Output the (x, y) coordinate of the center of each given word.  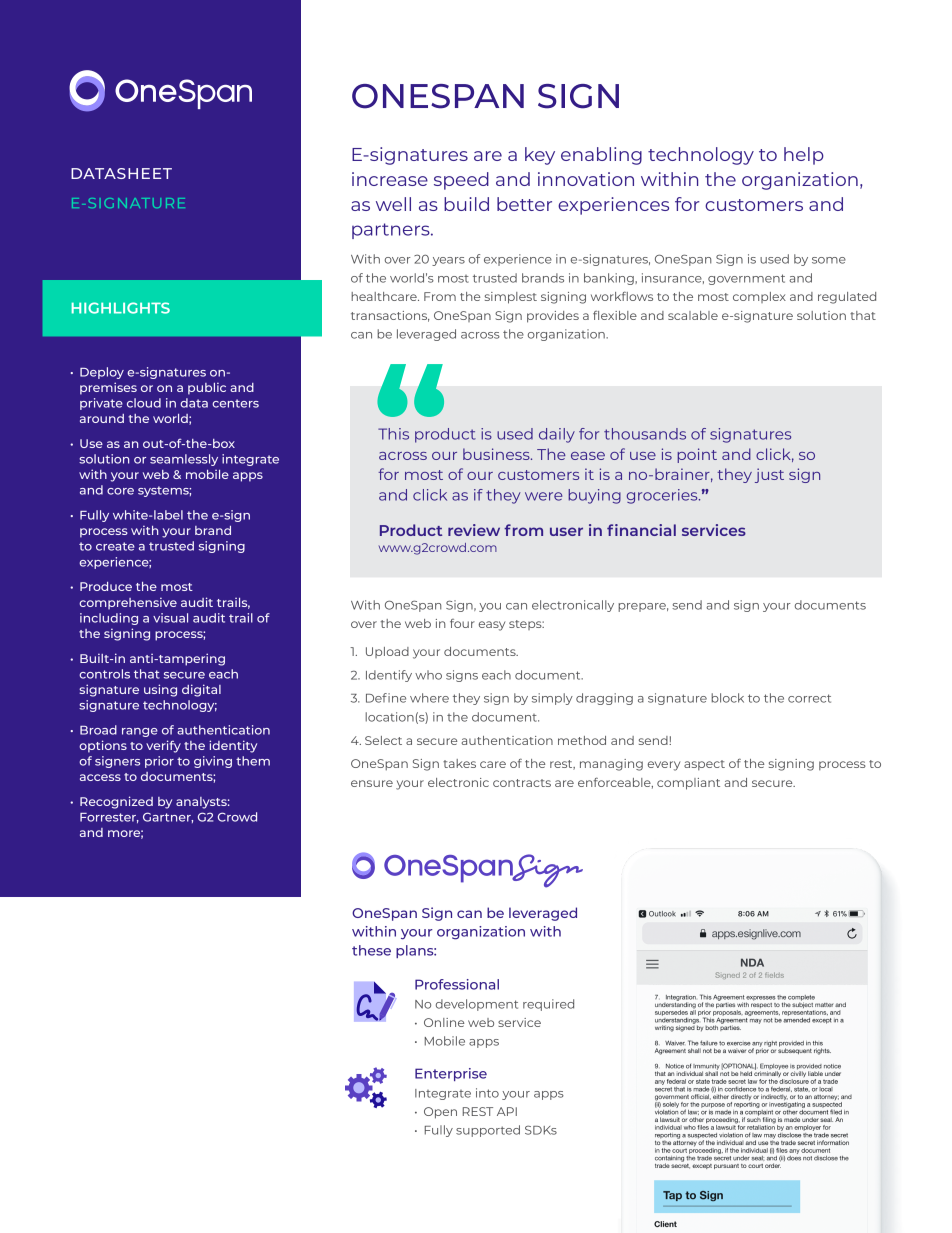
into (487, 1093)
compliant (688, 784)
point (697, 455)
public (207, 389)
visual (170, 618)
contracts (522, 783)
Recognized (116, 802)
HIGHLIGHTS (121, 308)
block (727, 698)
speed (461, 181)
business (497, 454)
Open (440, 1113)
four (462, 623)
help (804, 156)
